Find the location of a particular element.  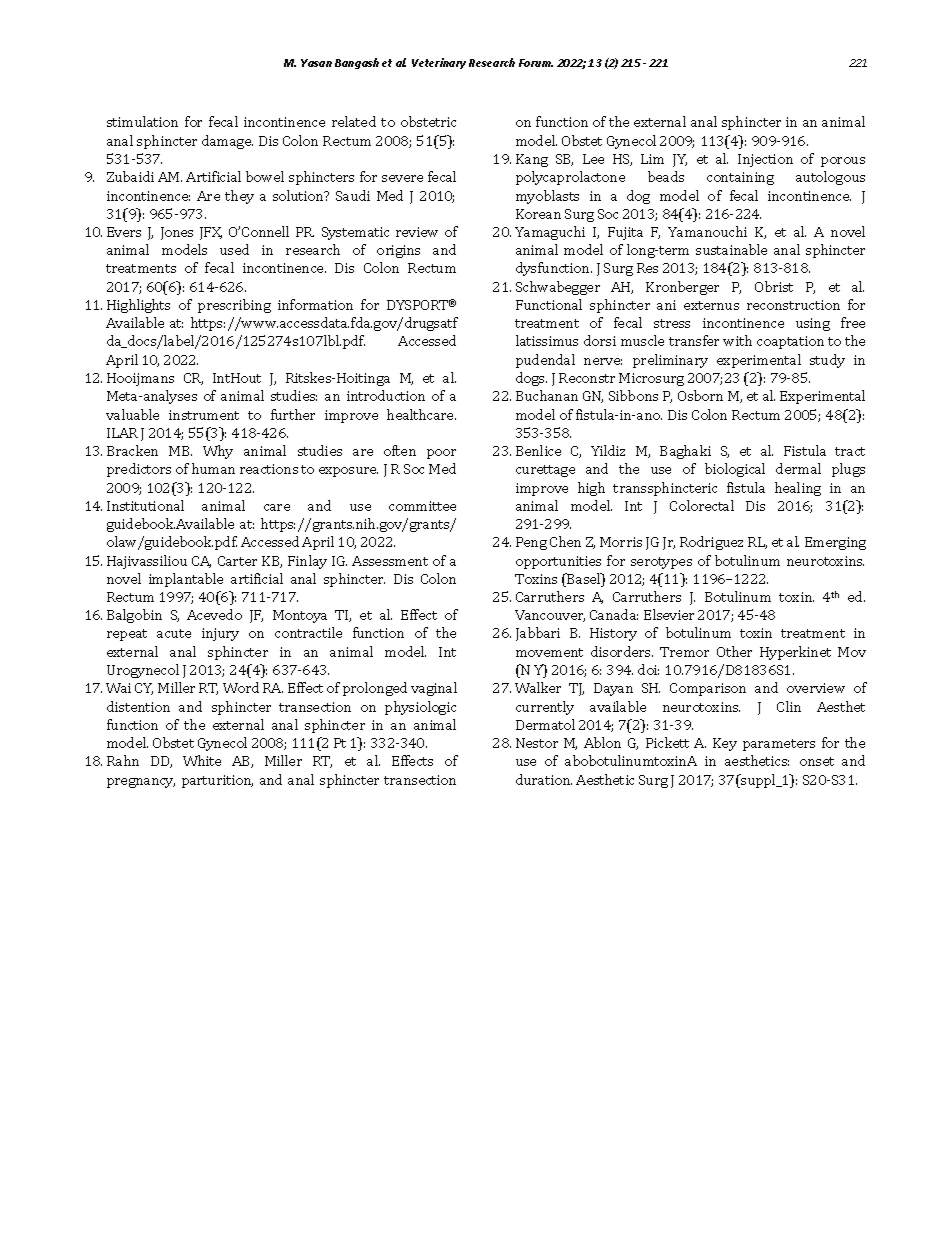

poor is located at coordinates (441, 454).
